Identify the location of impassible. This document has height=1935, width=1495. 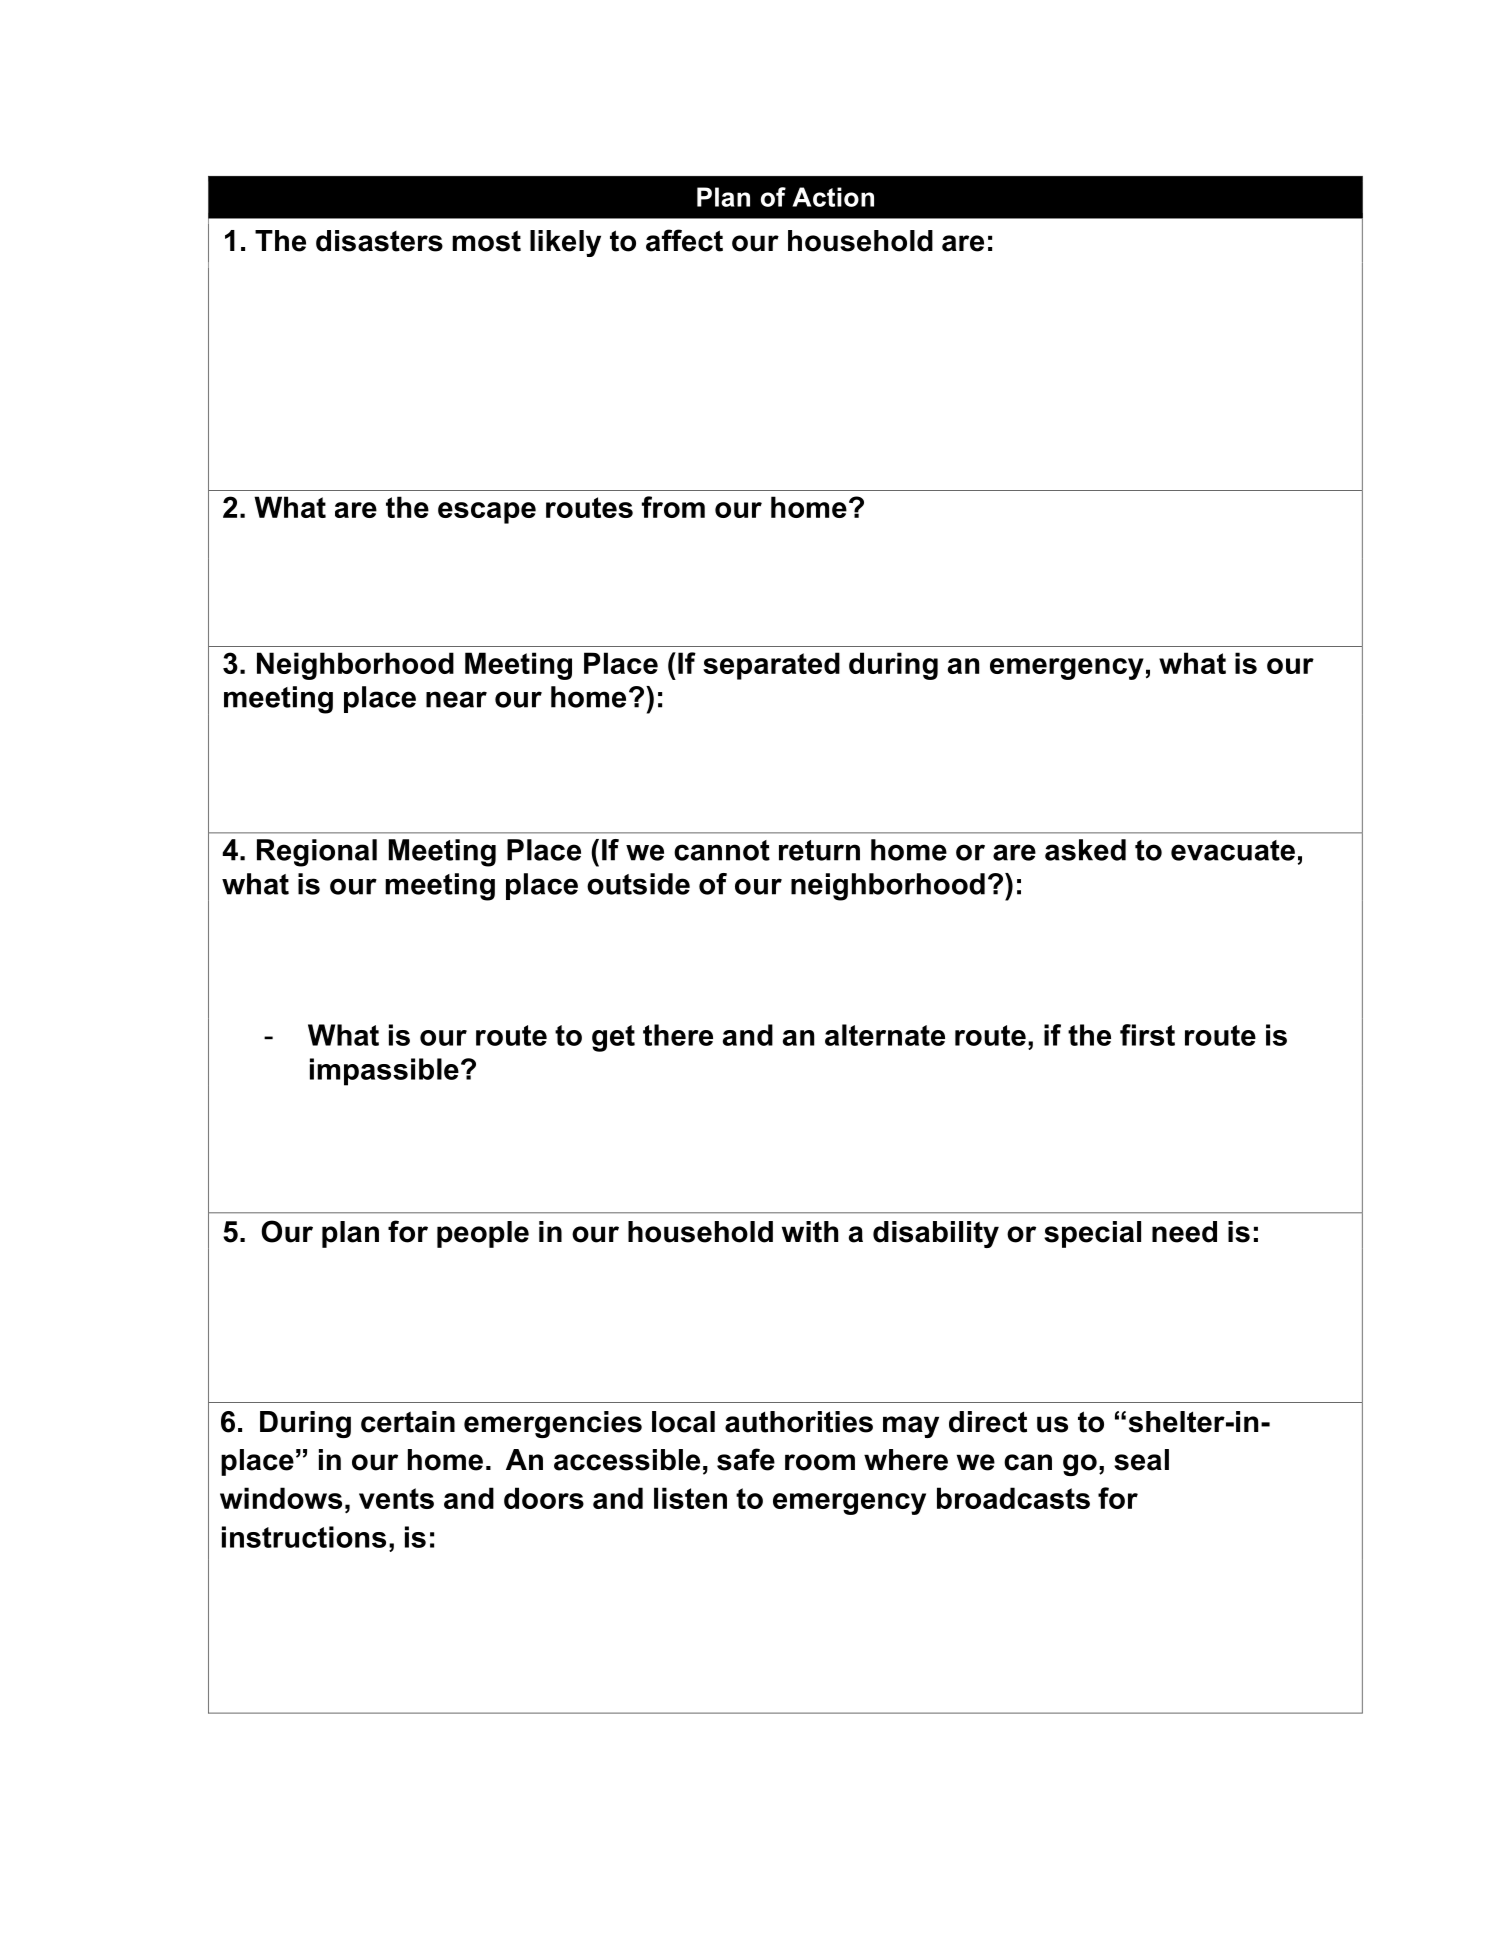
(384, 1072).
